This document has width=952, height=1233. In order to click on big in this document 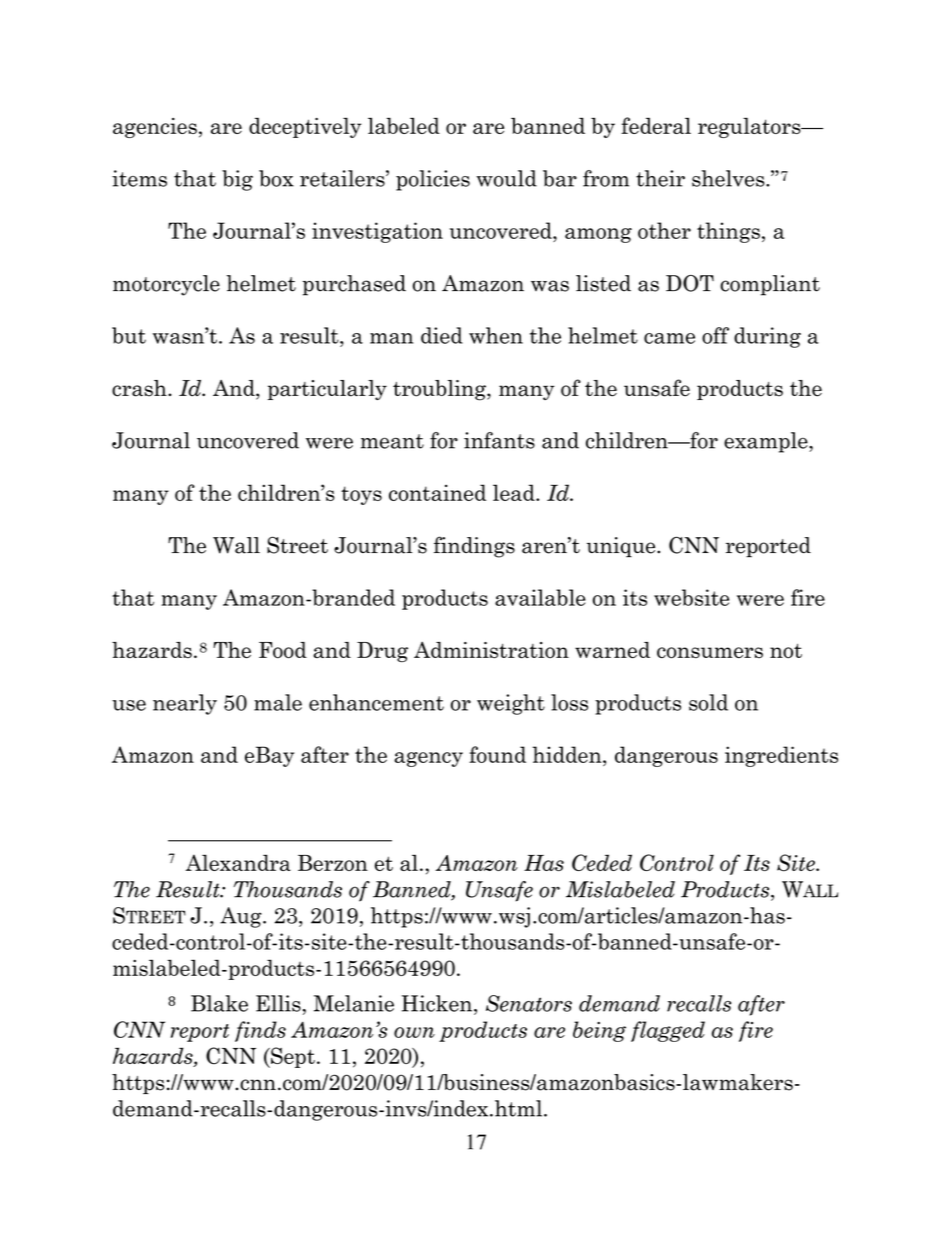, I will do `click(237, 180)`.
